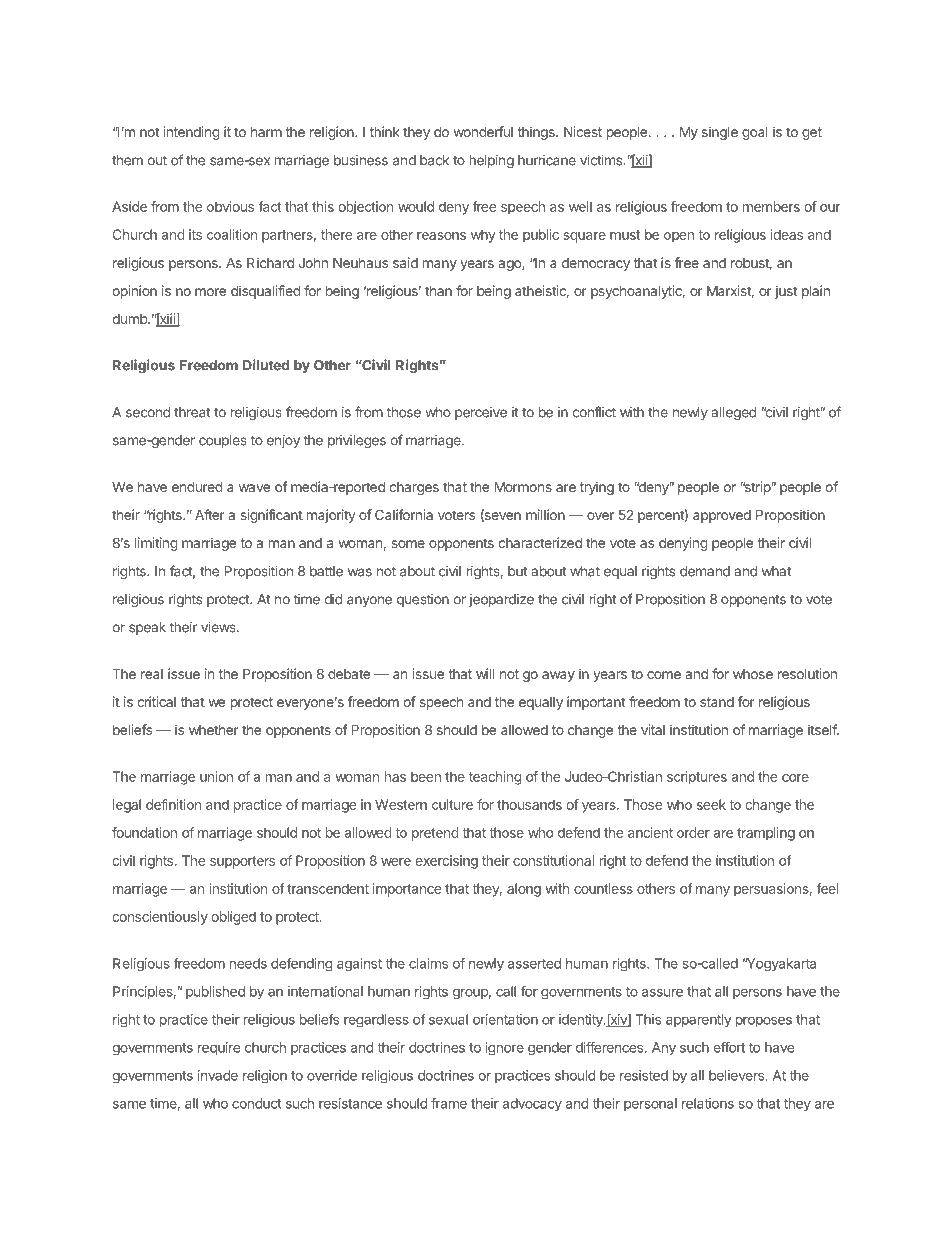 The image size is (952, 1233). Describe the element at coordinates (755, 133) in the page. I see `goal` at that location.
